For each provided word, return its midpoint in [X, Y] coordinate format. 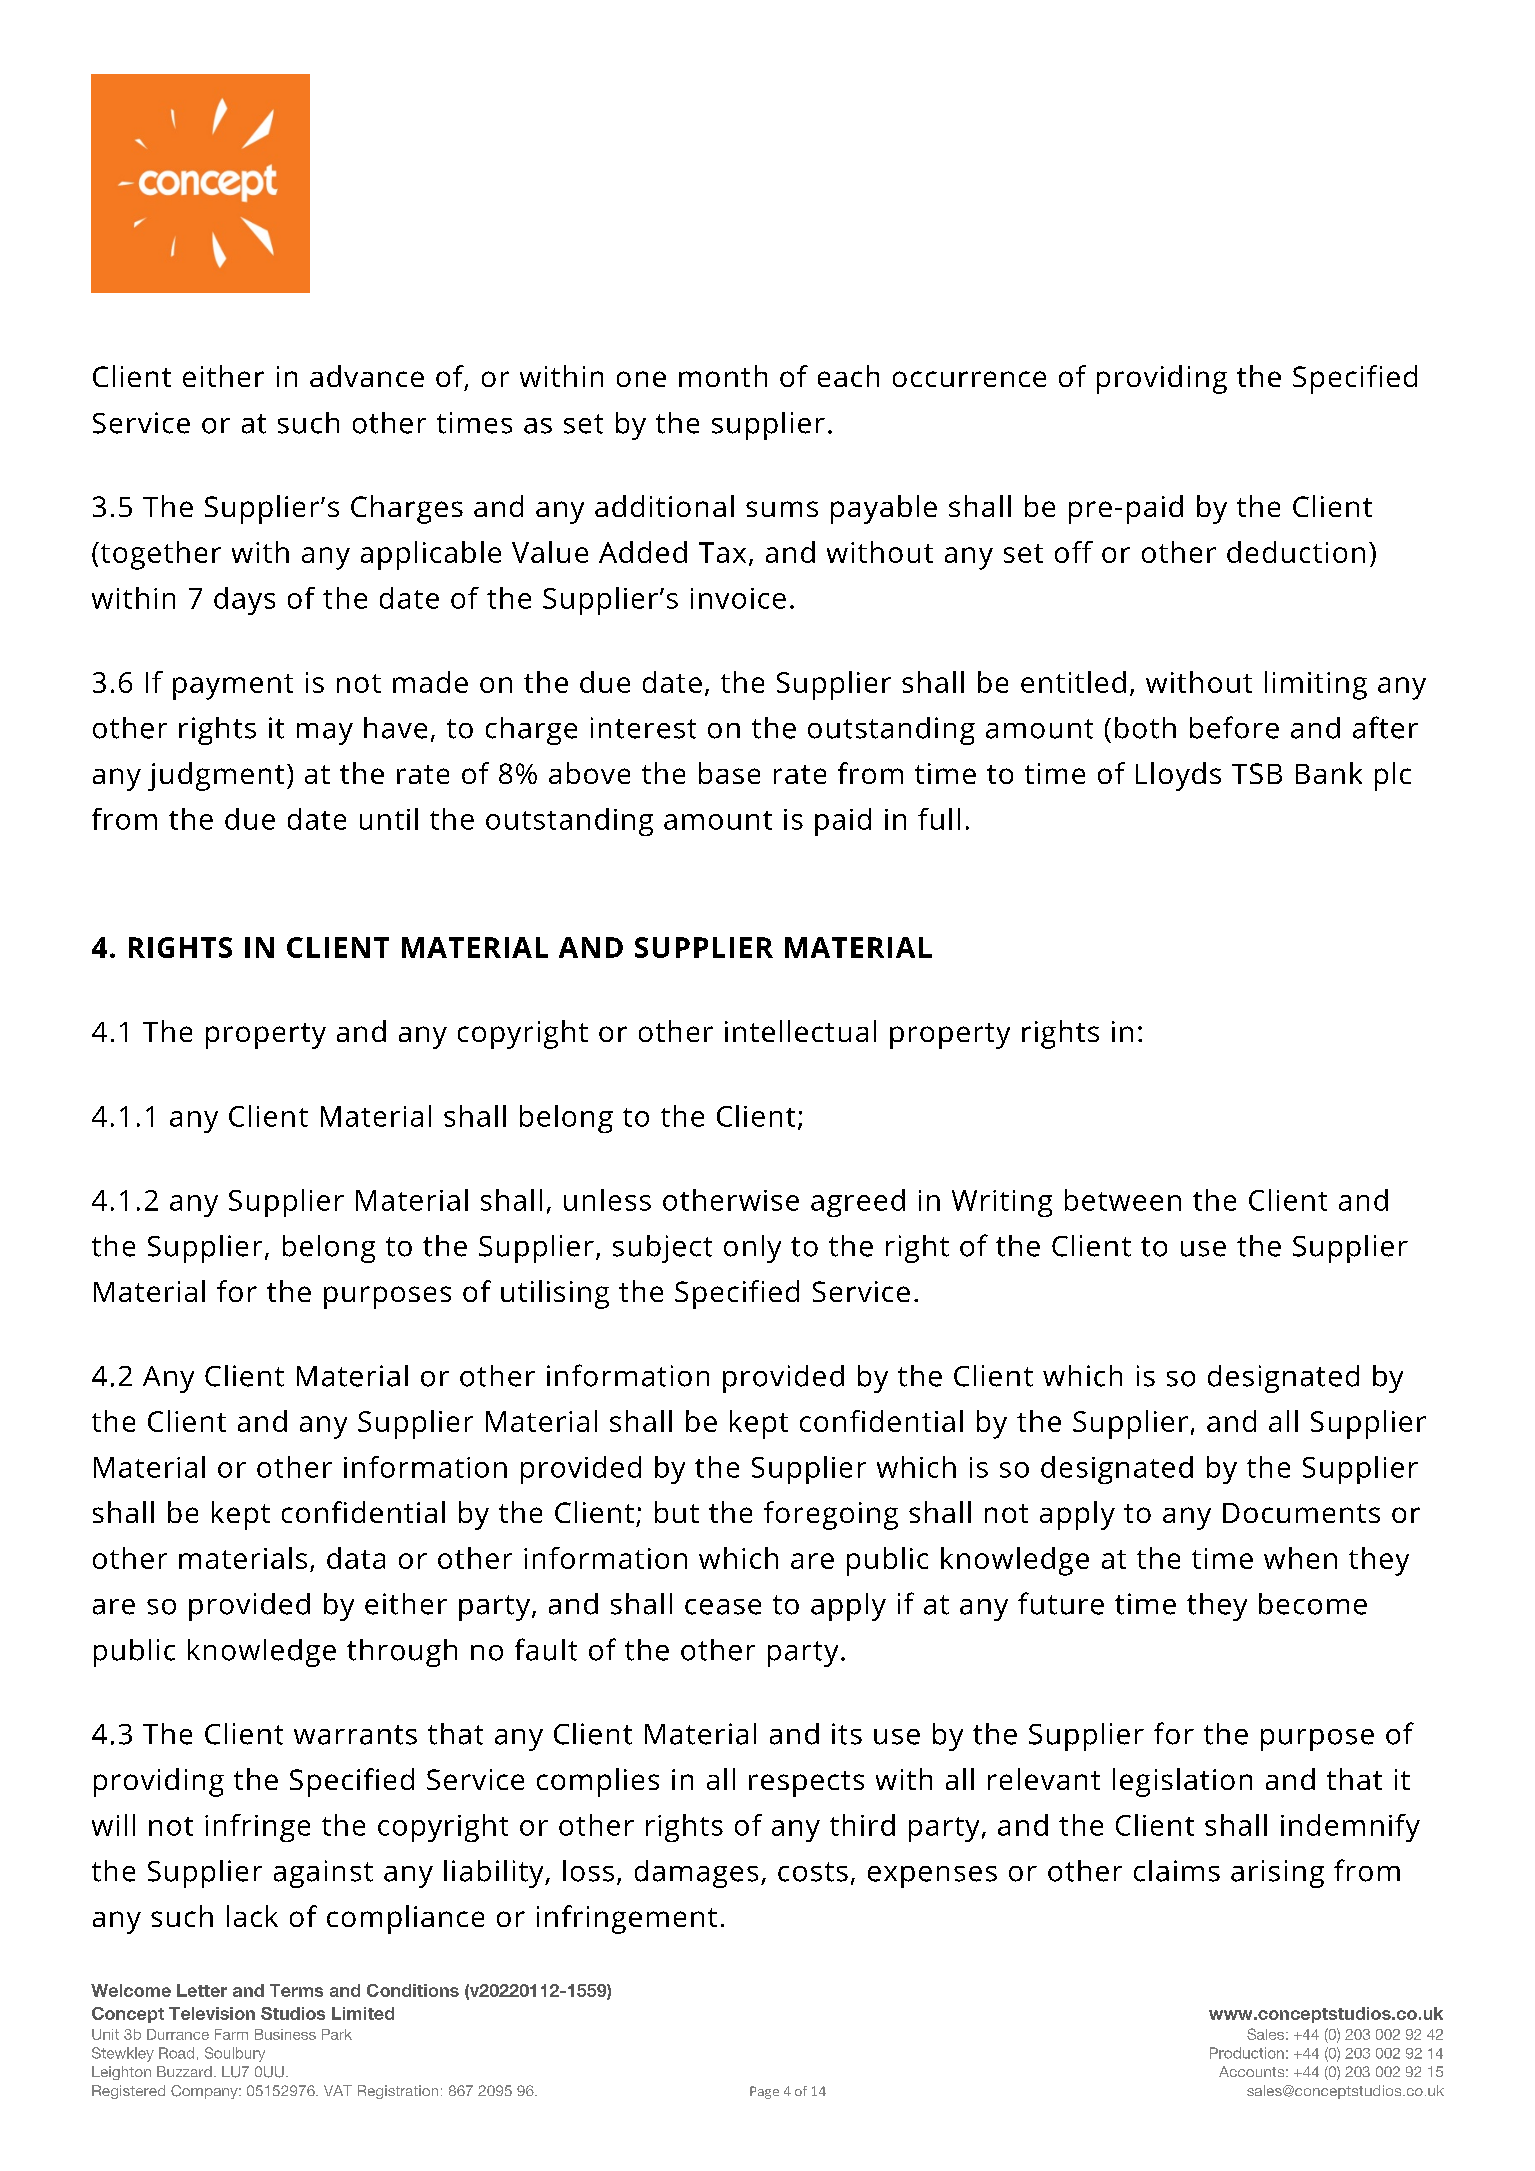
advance [367, 376]
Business [285, 2034]
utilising [555, 1294]
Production [1247, 2053]
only [752, 1249]
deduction [1296, 552]
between [1123, 1200]
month [723, 376]
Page [764, 2092]
